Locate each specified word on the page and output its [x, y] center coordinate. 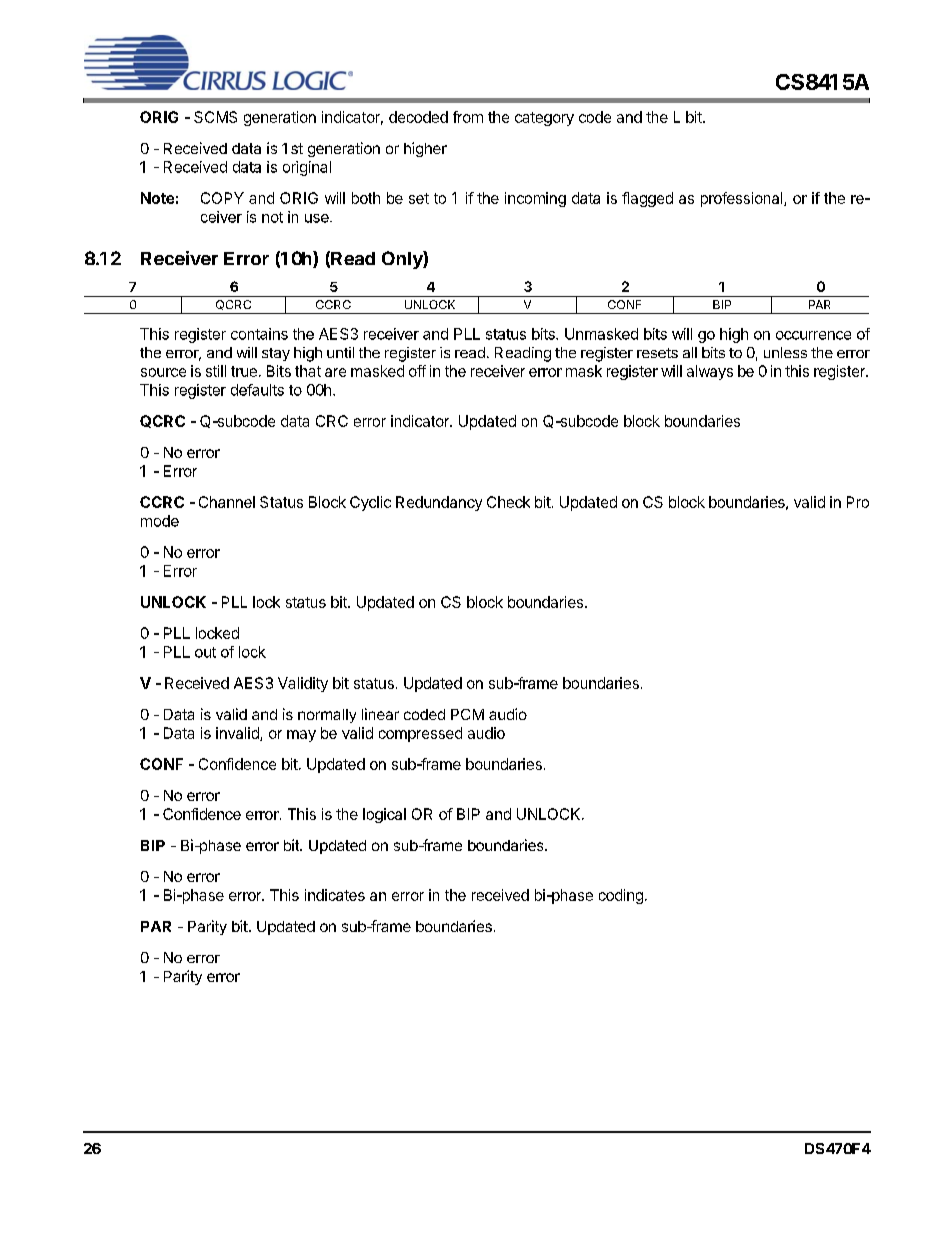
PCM [467, 714]
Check [508, 502]
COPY [222, 198]
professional [743, 199]
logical [384, 815]
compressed [420, 734]
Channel [227, 502]
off [417, 371]
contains [259, 334]
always [710, 372]
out [205, 652]
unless [785, 352]
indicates [335, 895]
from [468, 117]
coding [621, 896]
